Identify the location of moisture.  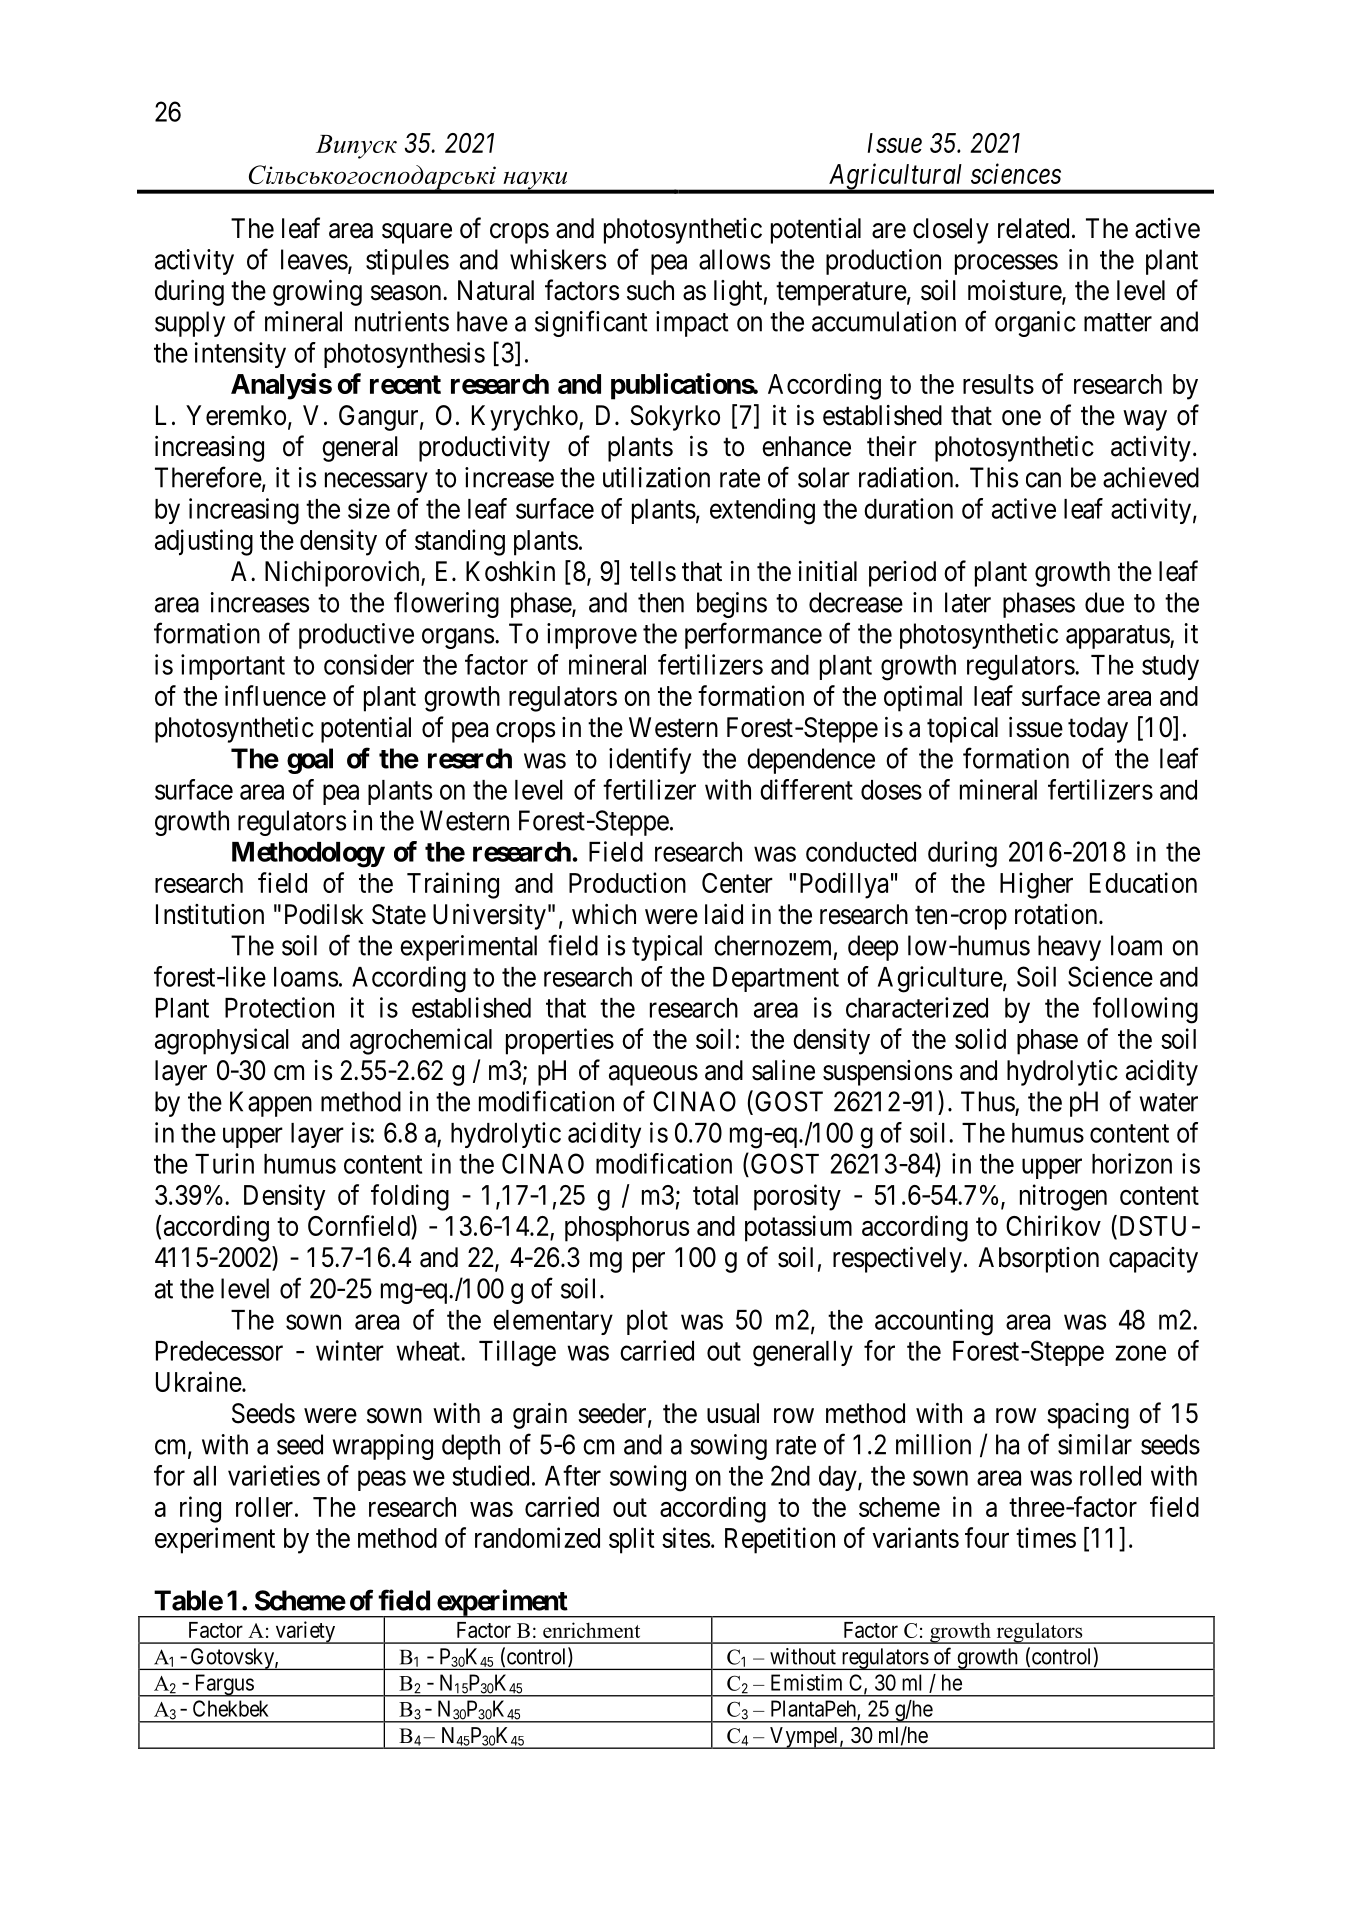
(1015, 291).
